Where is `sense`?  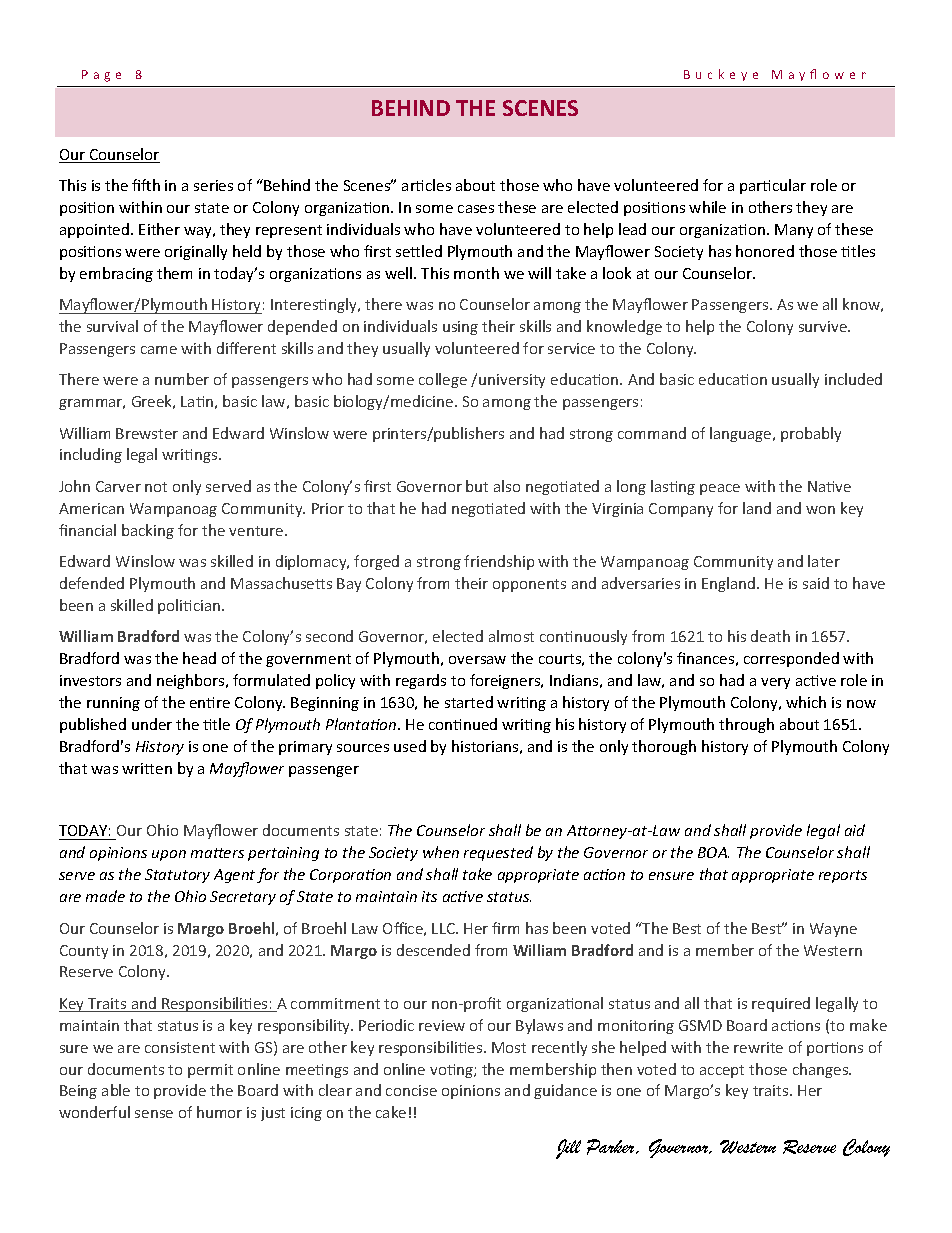 sense is located at coordinates (154, 1114).
